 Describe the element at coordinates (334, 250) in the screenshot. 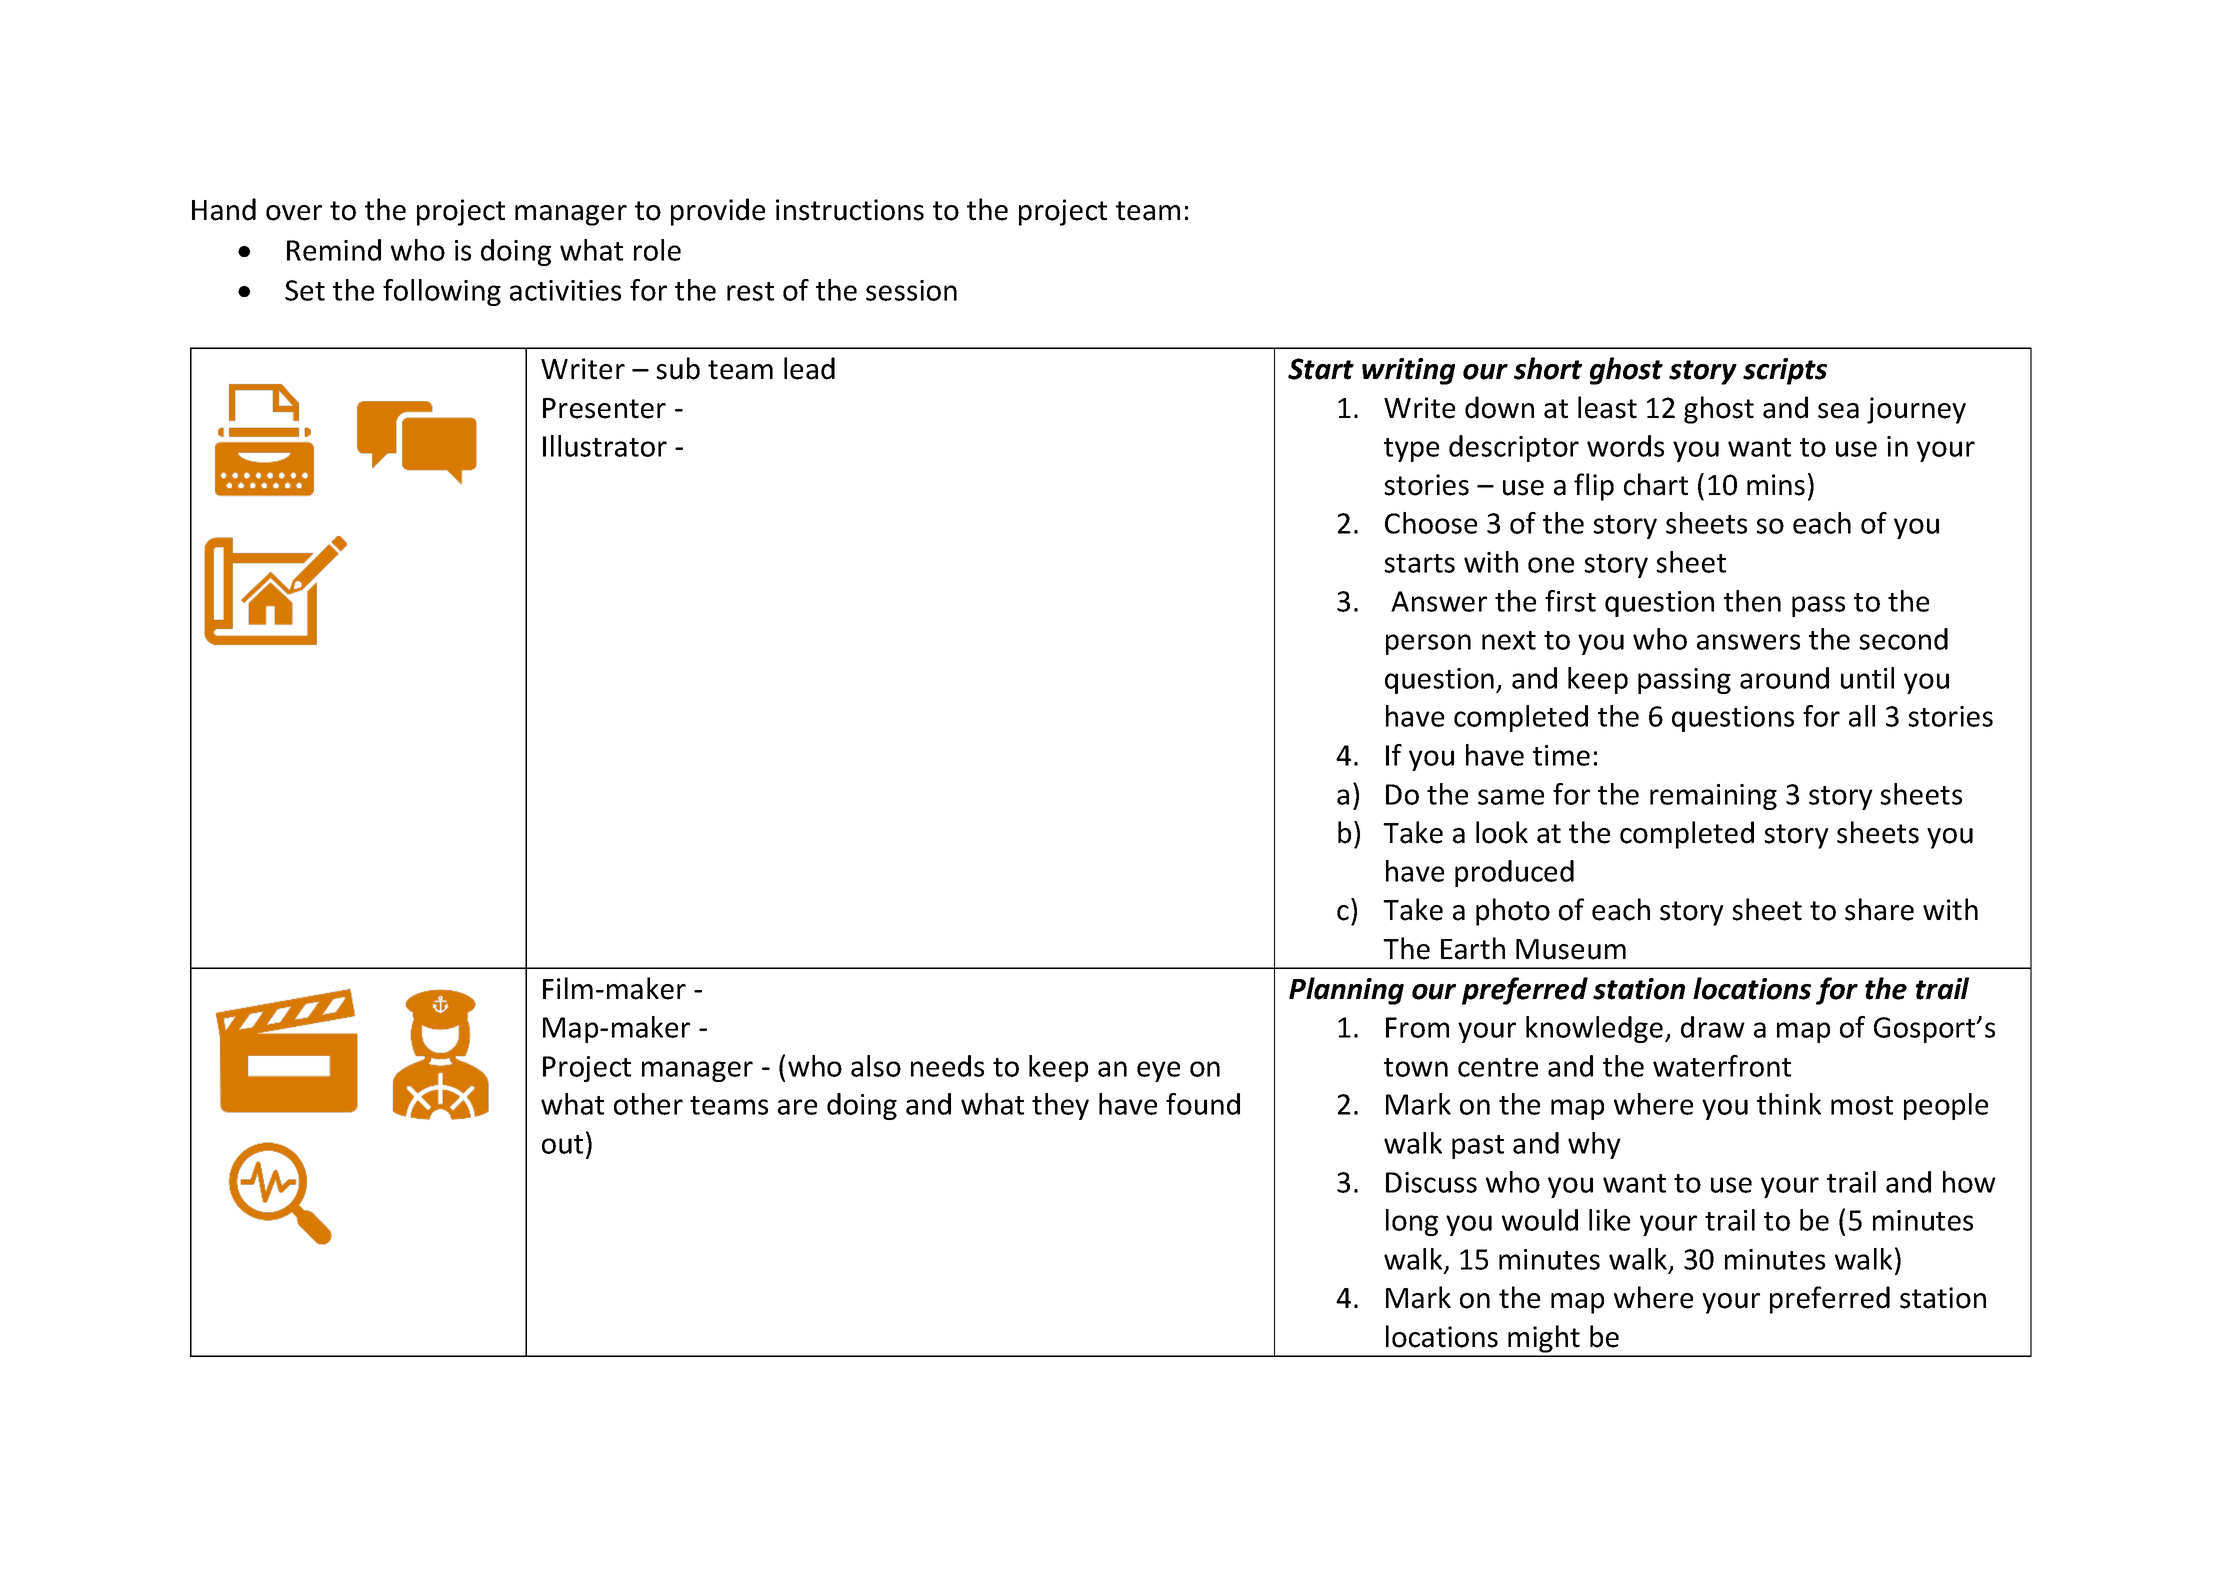

I see `Remind` at that location.
